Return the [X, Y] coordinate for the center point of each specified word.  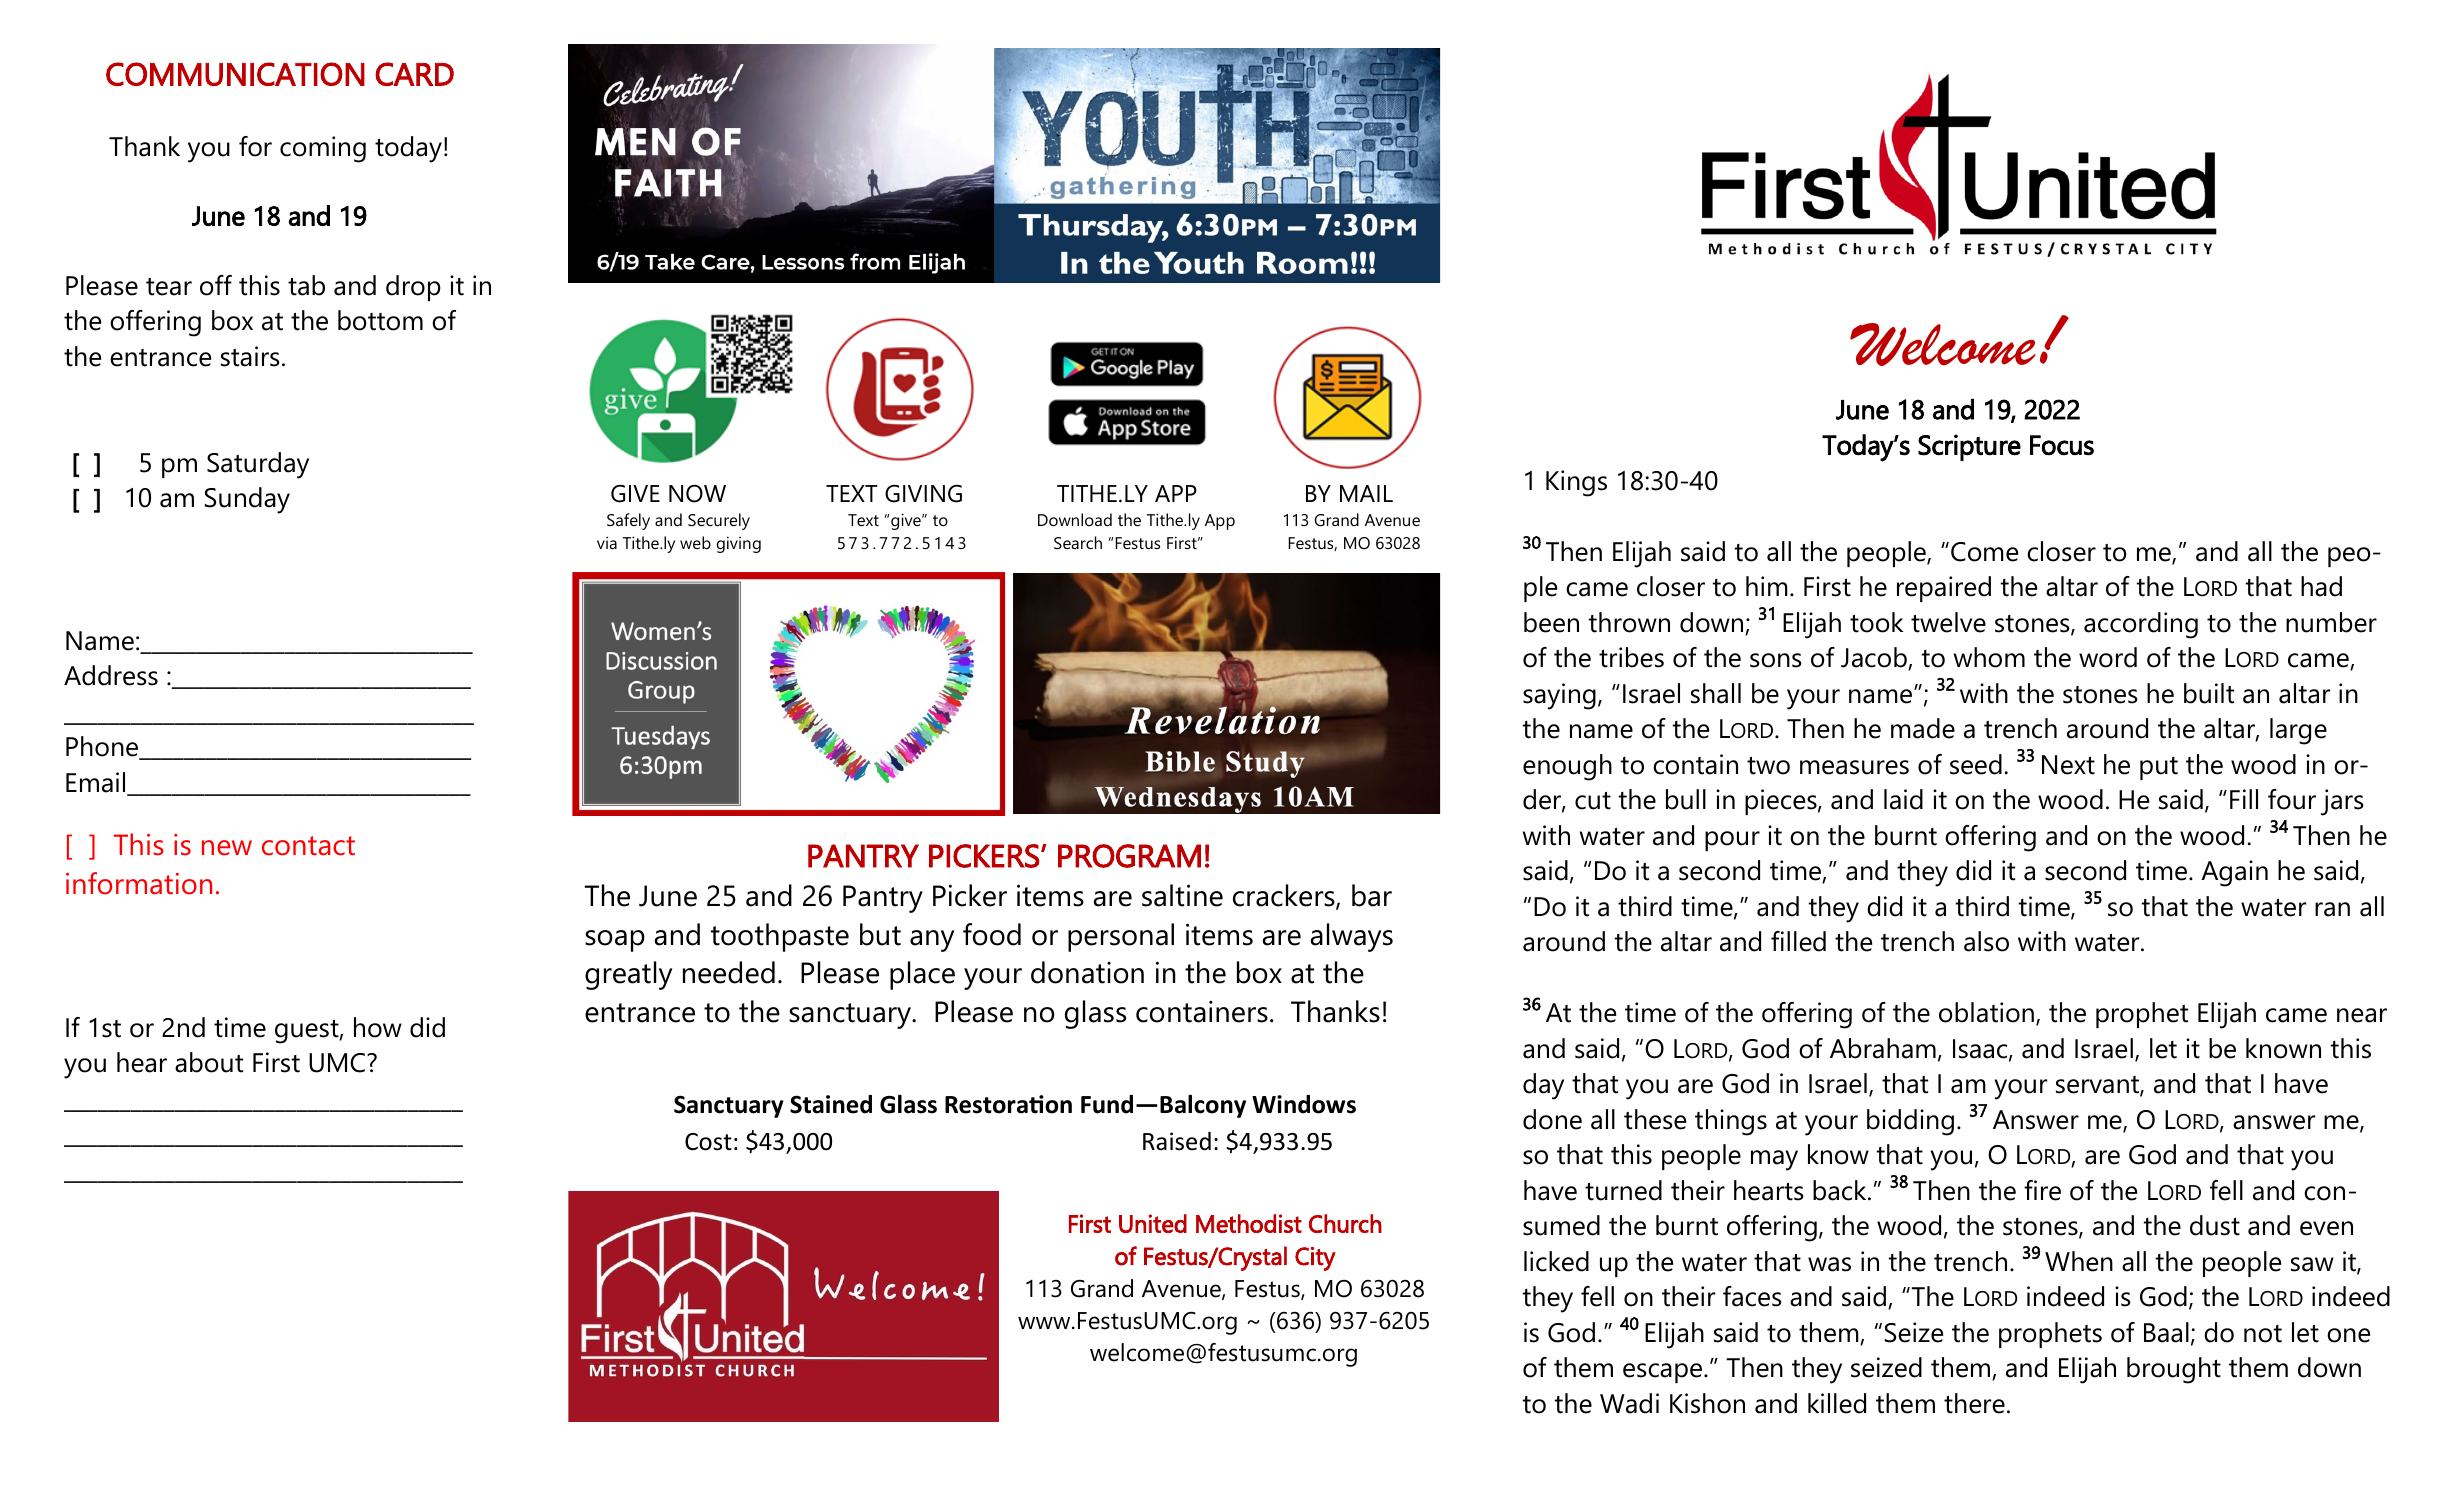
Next [2068, 765]
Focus [2062, 445]
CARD [414, 74]
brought [2174, 1370]
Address [111, 675]
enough [1567, 767]
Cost [708, 1142]
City [1315, 1259]
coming [323, 149]
